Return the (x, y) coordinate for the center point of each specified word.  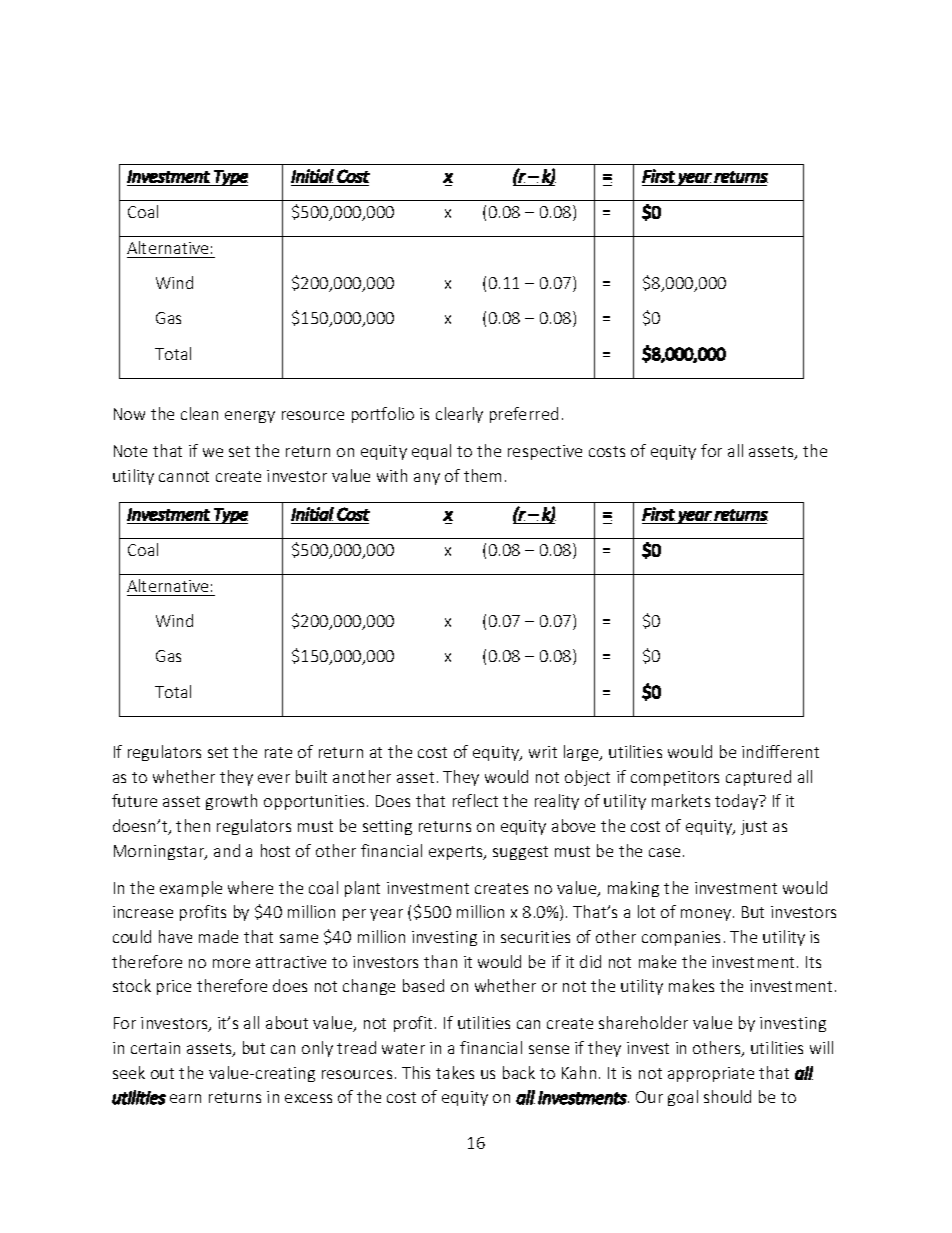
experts (457, 853)
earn (185, 1098)
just (754, 827)
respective (545, 452)
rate (278, 752)
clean (199, 413)
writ (543, 752)
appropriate (711, 1074)
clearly (459, 415)
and (227, 850)
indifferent (780, 751)
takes (455, 1072)
